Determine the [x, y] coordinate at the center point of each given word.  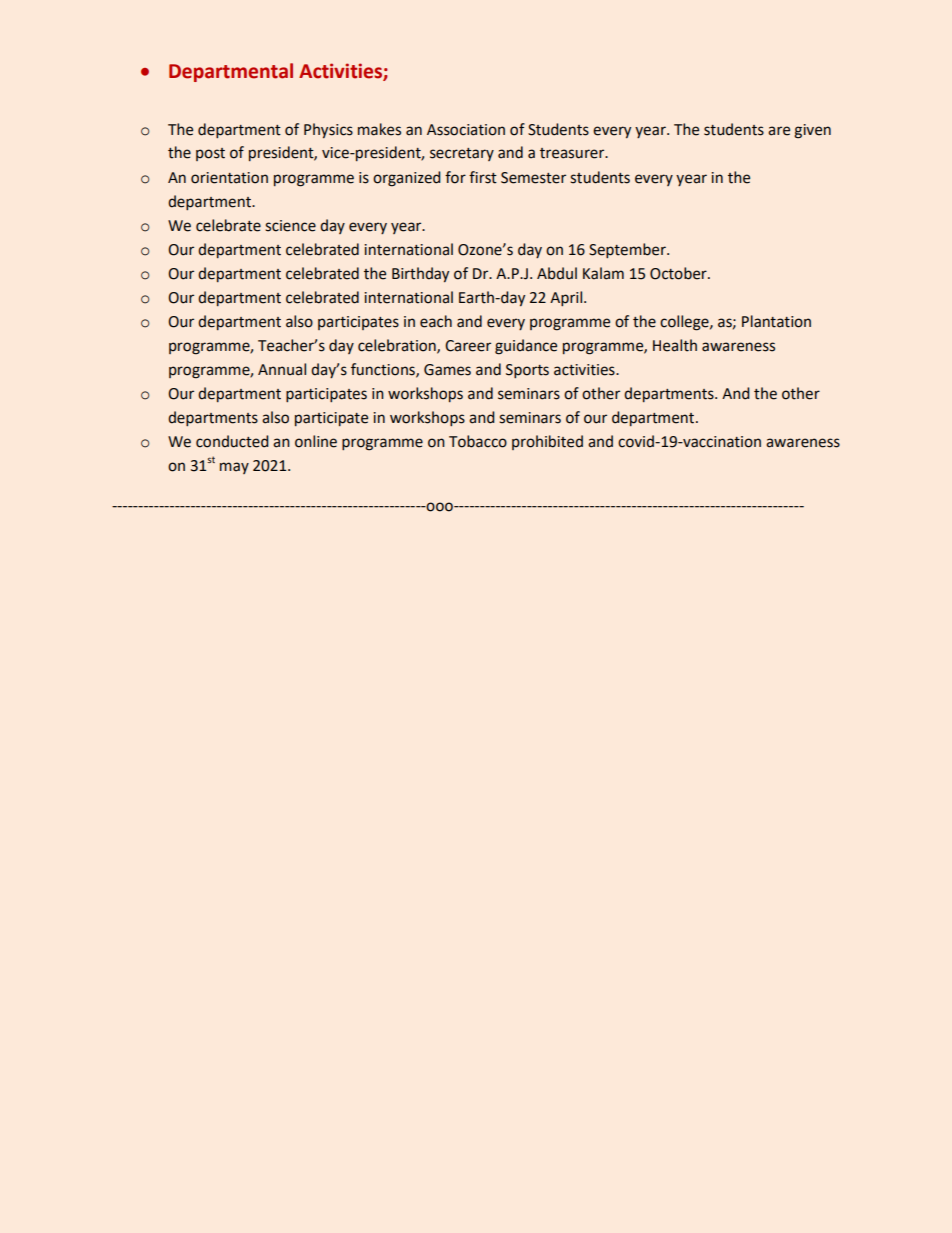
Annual [282, 369]
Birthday [420, 274]
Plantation [776, 321]
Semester [533, 178]
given [812, 131]
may [234, 468]
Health [675, 345]
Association [466, 130]
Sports [527, 371]
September [628, 250]
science [290, 226]
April [566, 298]
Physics [328, 130]
